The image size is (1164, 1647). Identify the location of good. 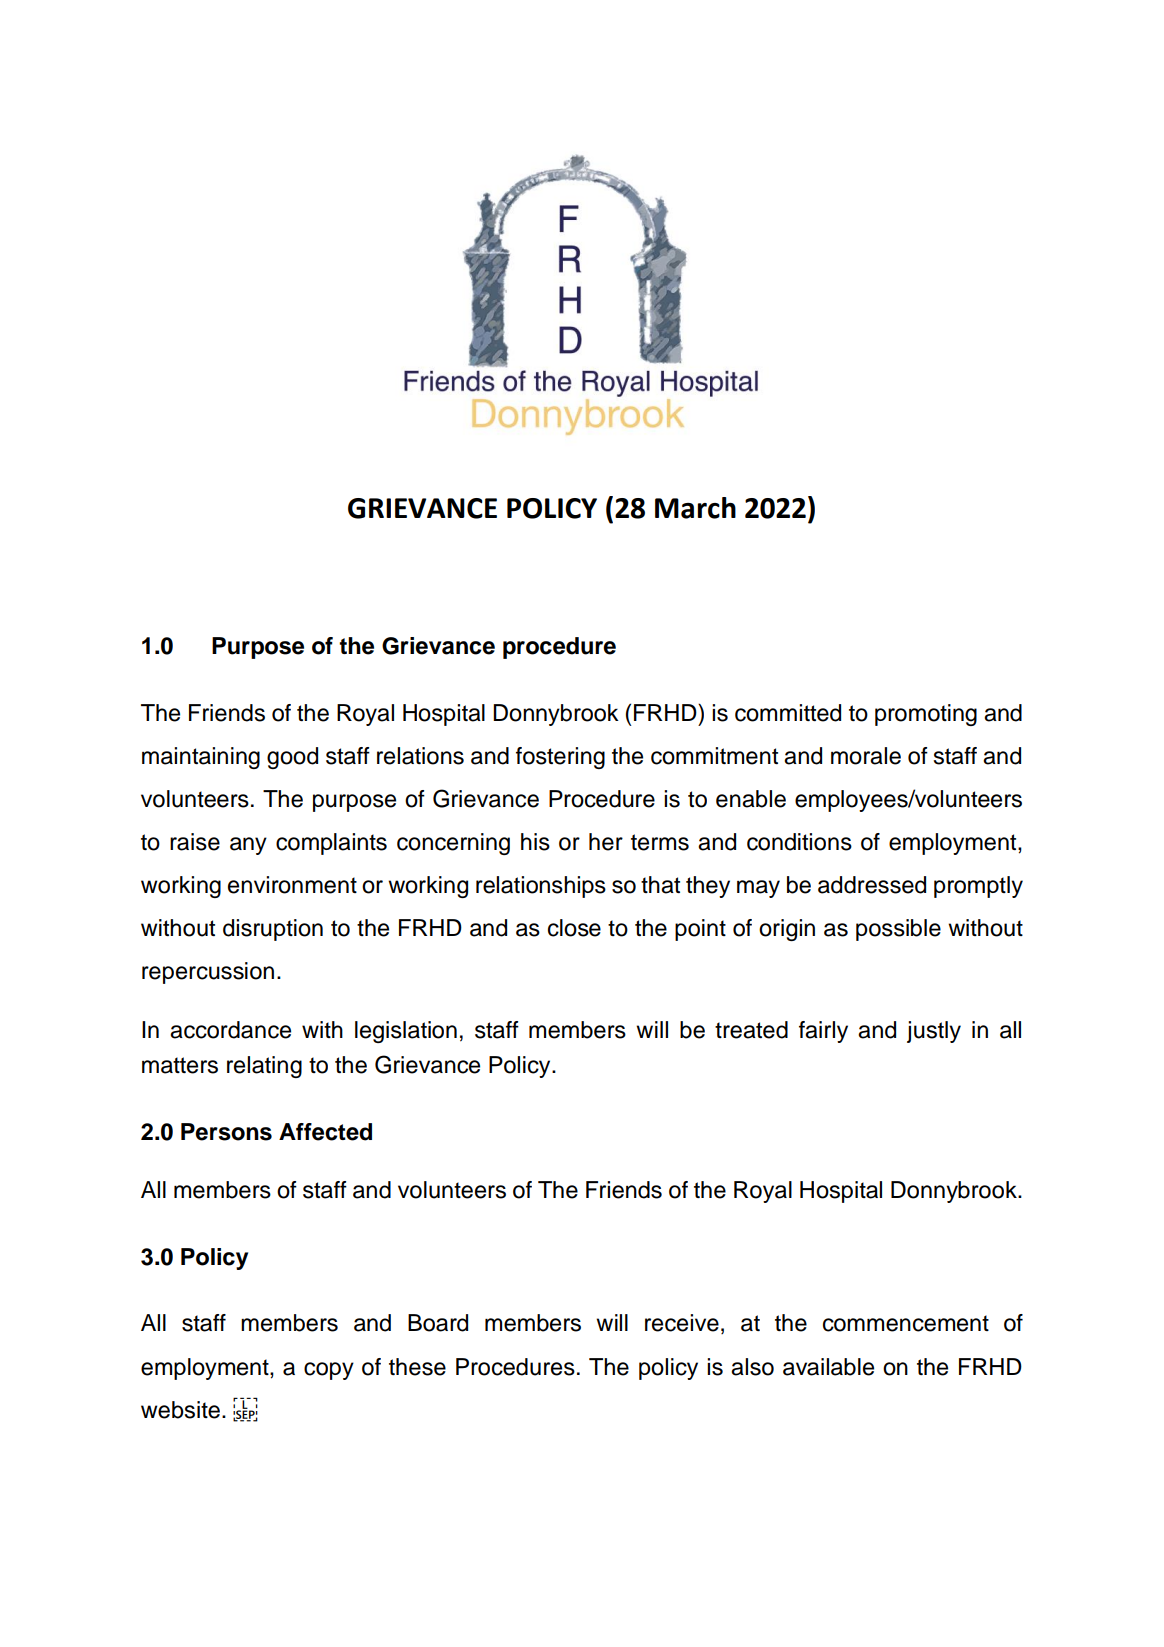
(292, 758).
